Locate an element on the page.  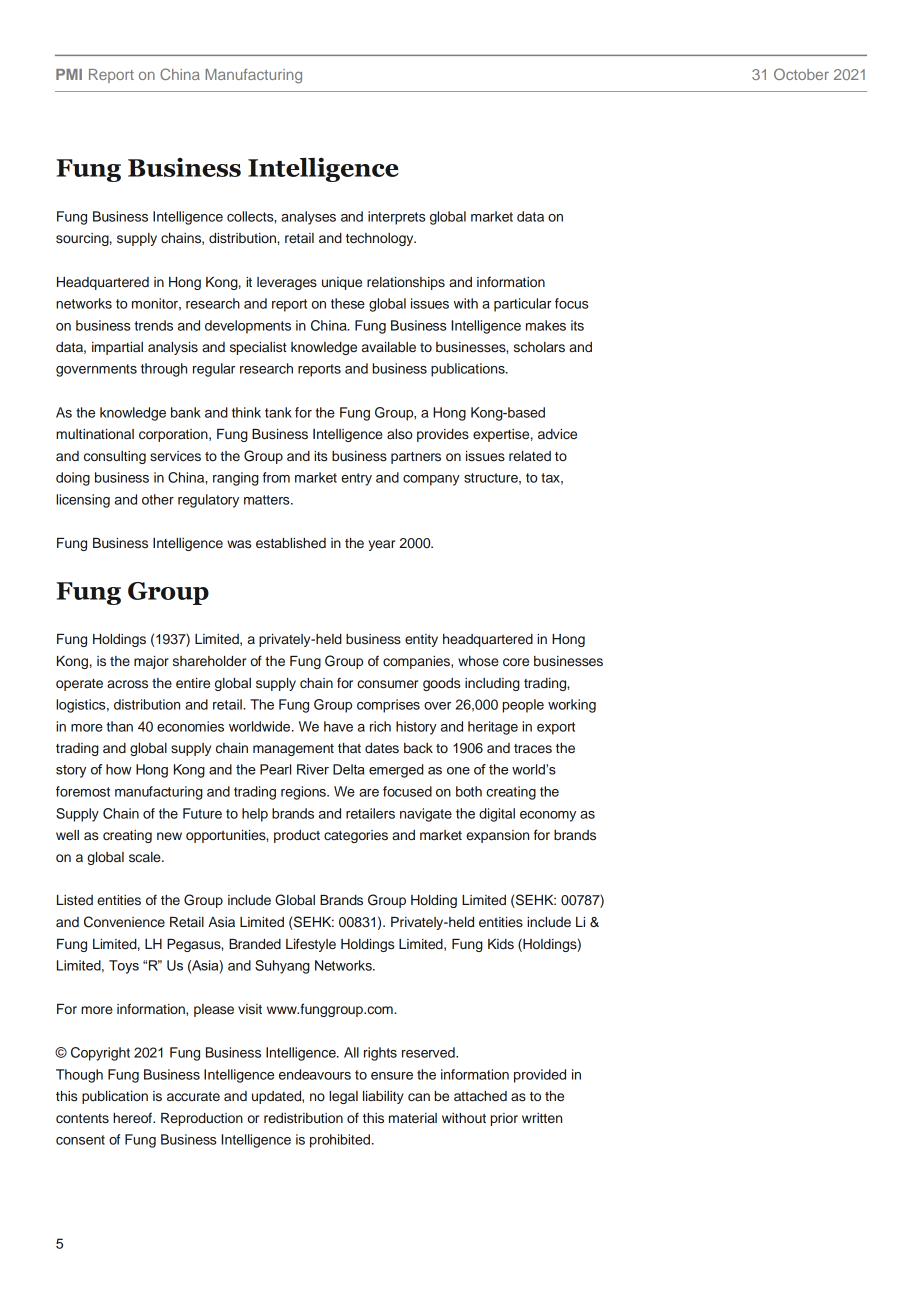
economy is located at coordinates (548, 816).
